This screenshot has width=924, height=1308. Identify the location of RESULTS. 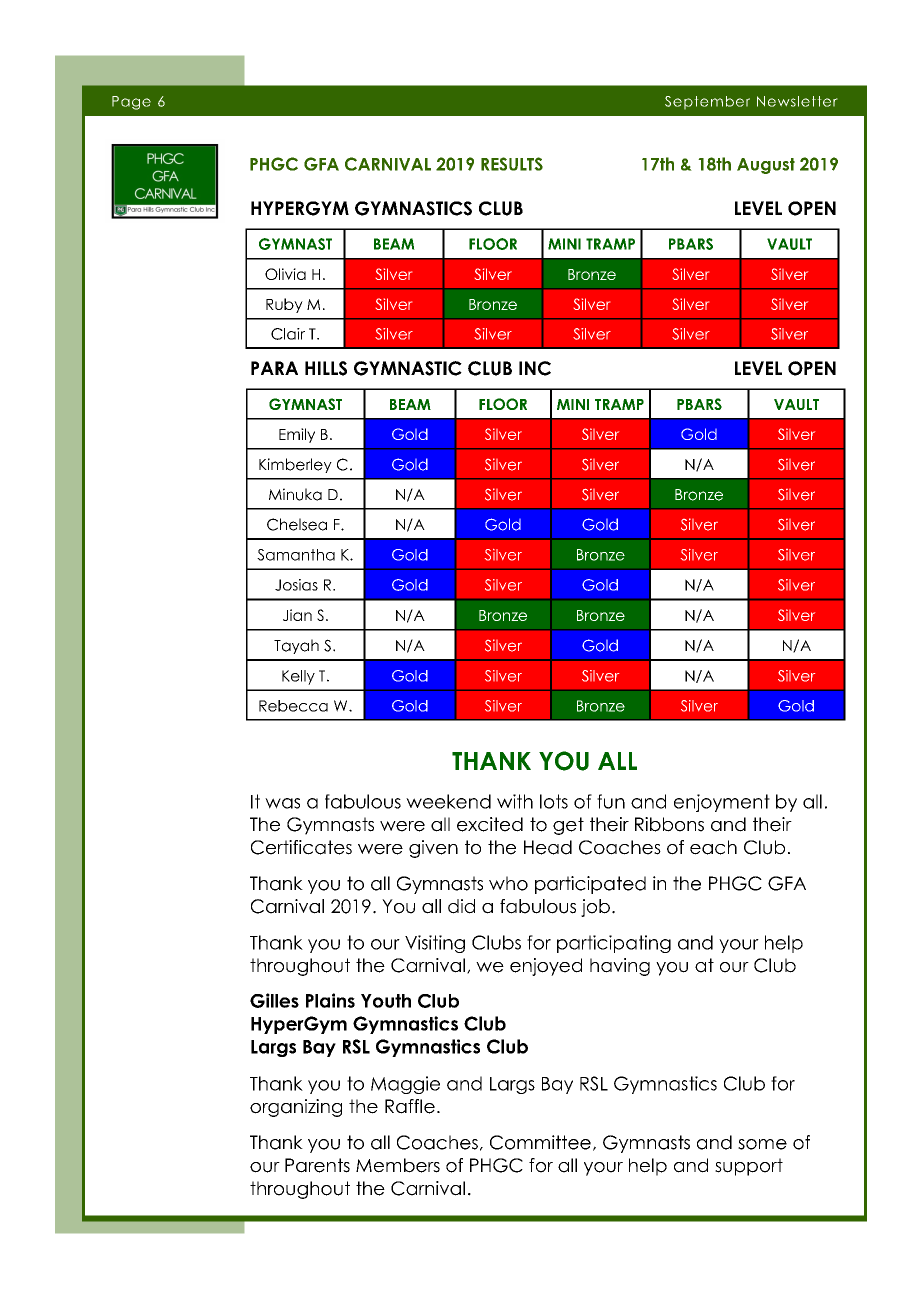
(512, 164).
